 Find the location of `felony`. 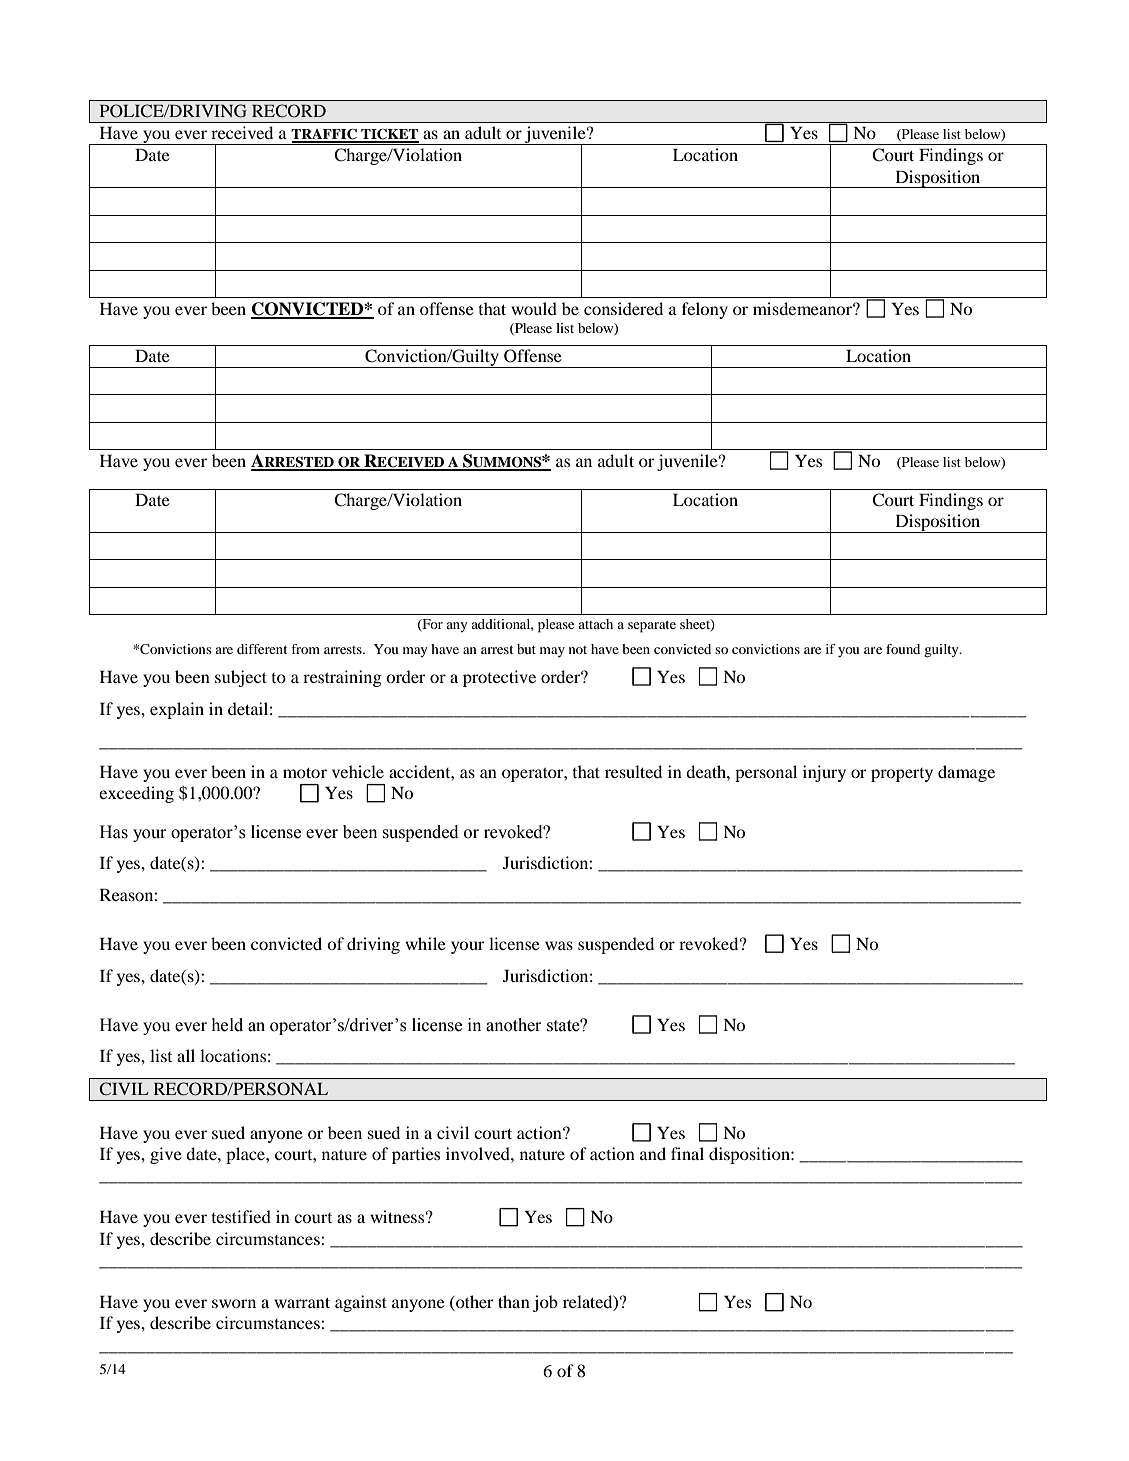

felony is located at coordinates (705, 310).
